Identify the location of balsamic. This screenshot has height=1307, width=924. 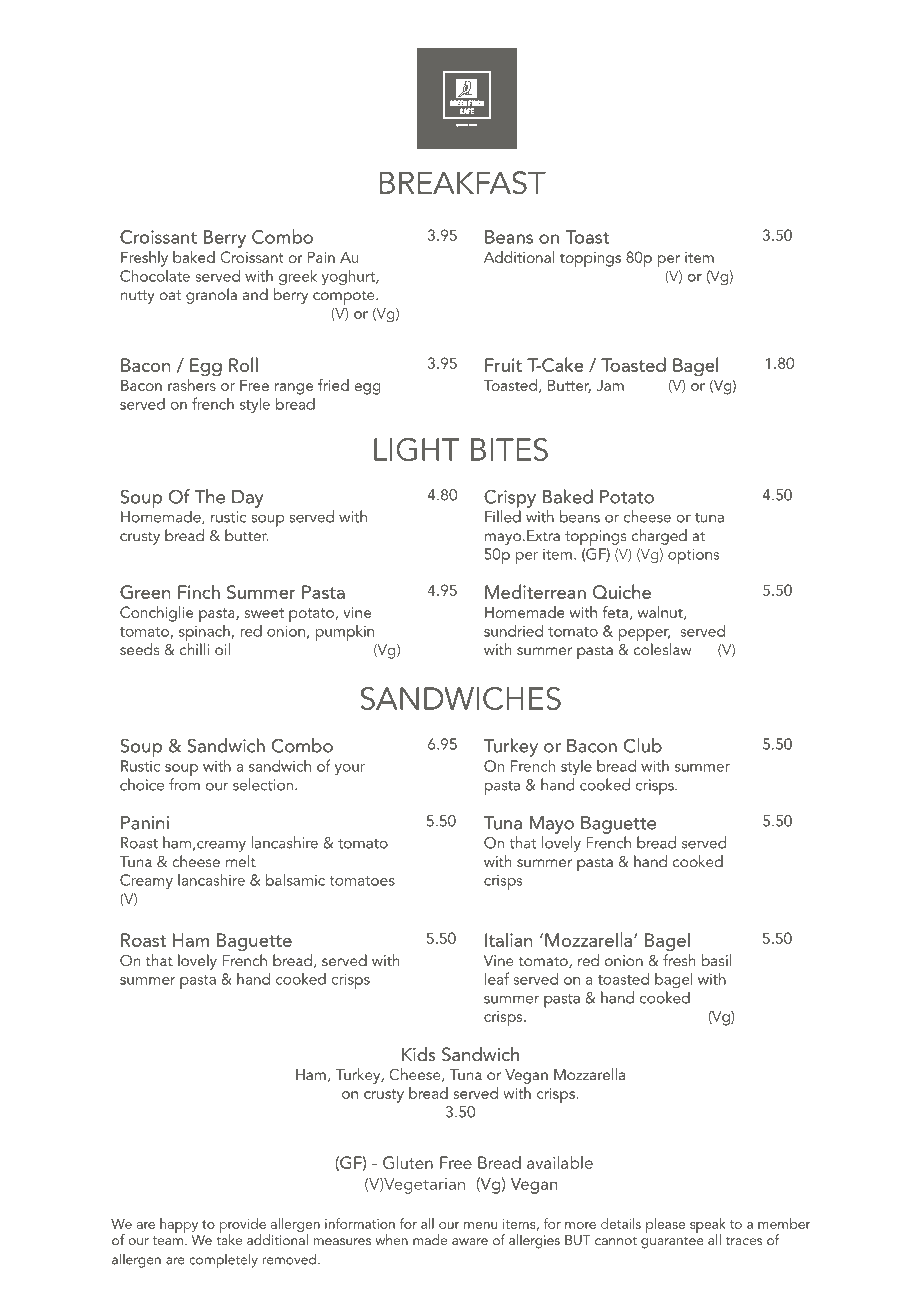
(295, 879).
